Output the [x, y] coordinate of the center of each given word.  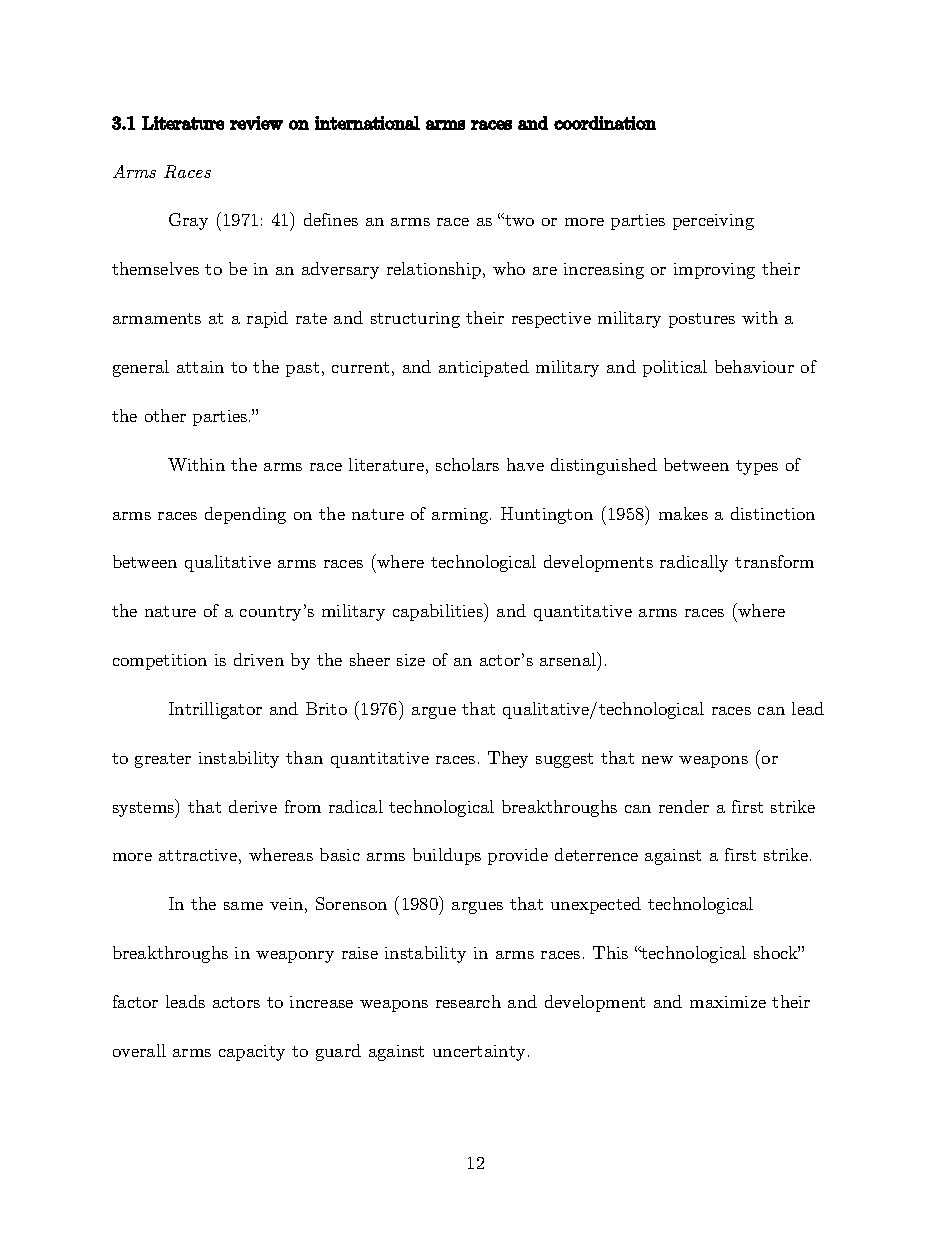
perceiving [713, 222]
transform [774, 561]
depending [245, 515]
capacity [252, 1053]
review [256, 123]
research [468, 1001]
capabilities [439, 612]
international [367, 123]
